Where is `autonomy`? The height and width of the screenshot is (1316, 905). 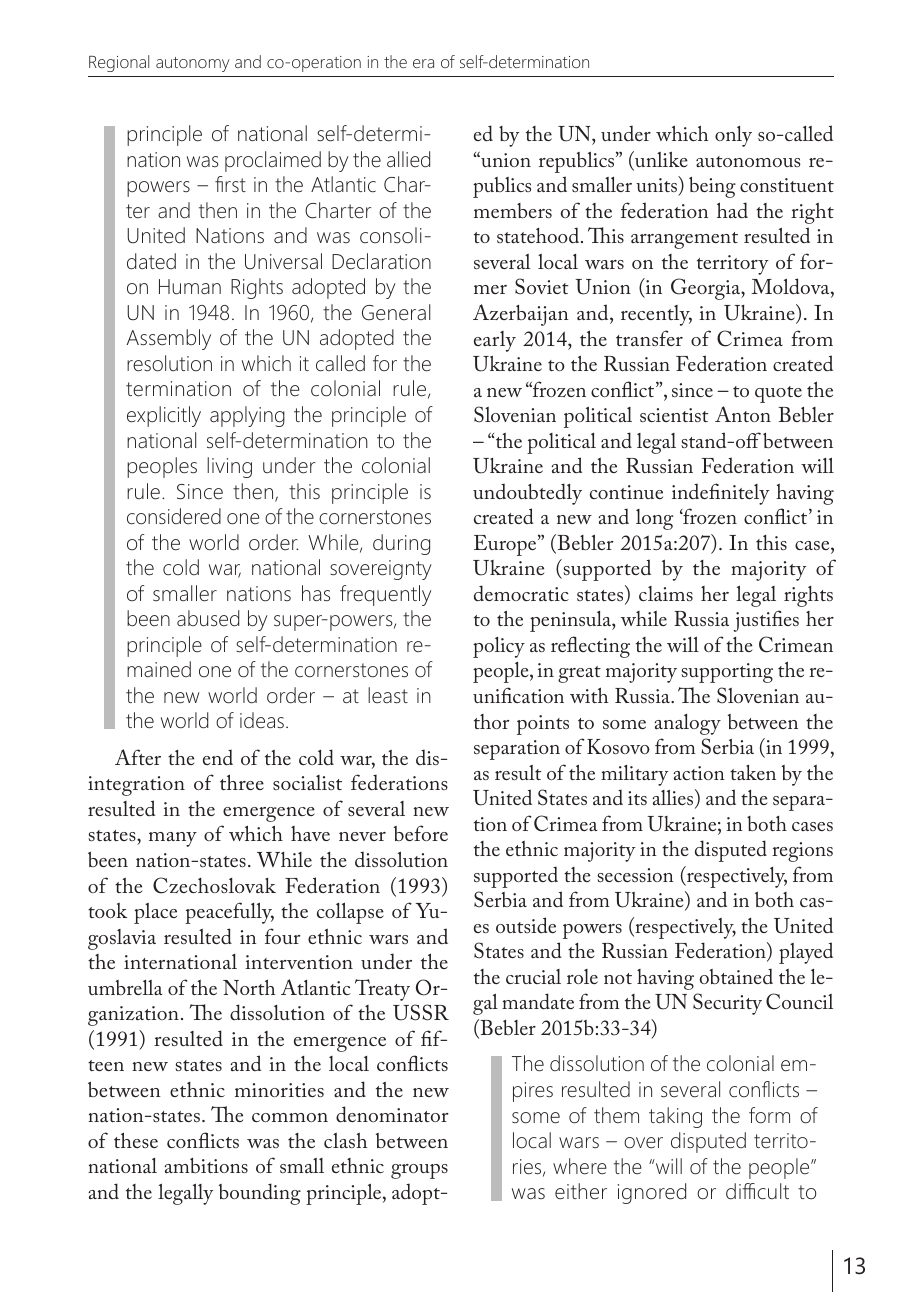 autonomy is located at coordinates (193, 64).
